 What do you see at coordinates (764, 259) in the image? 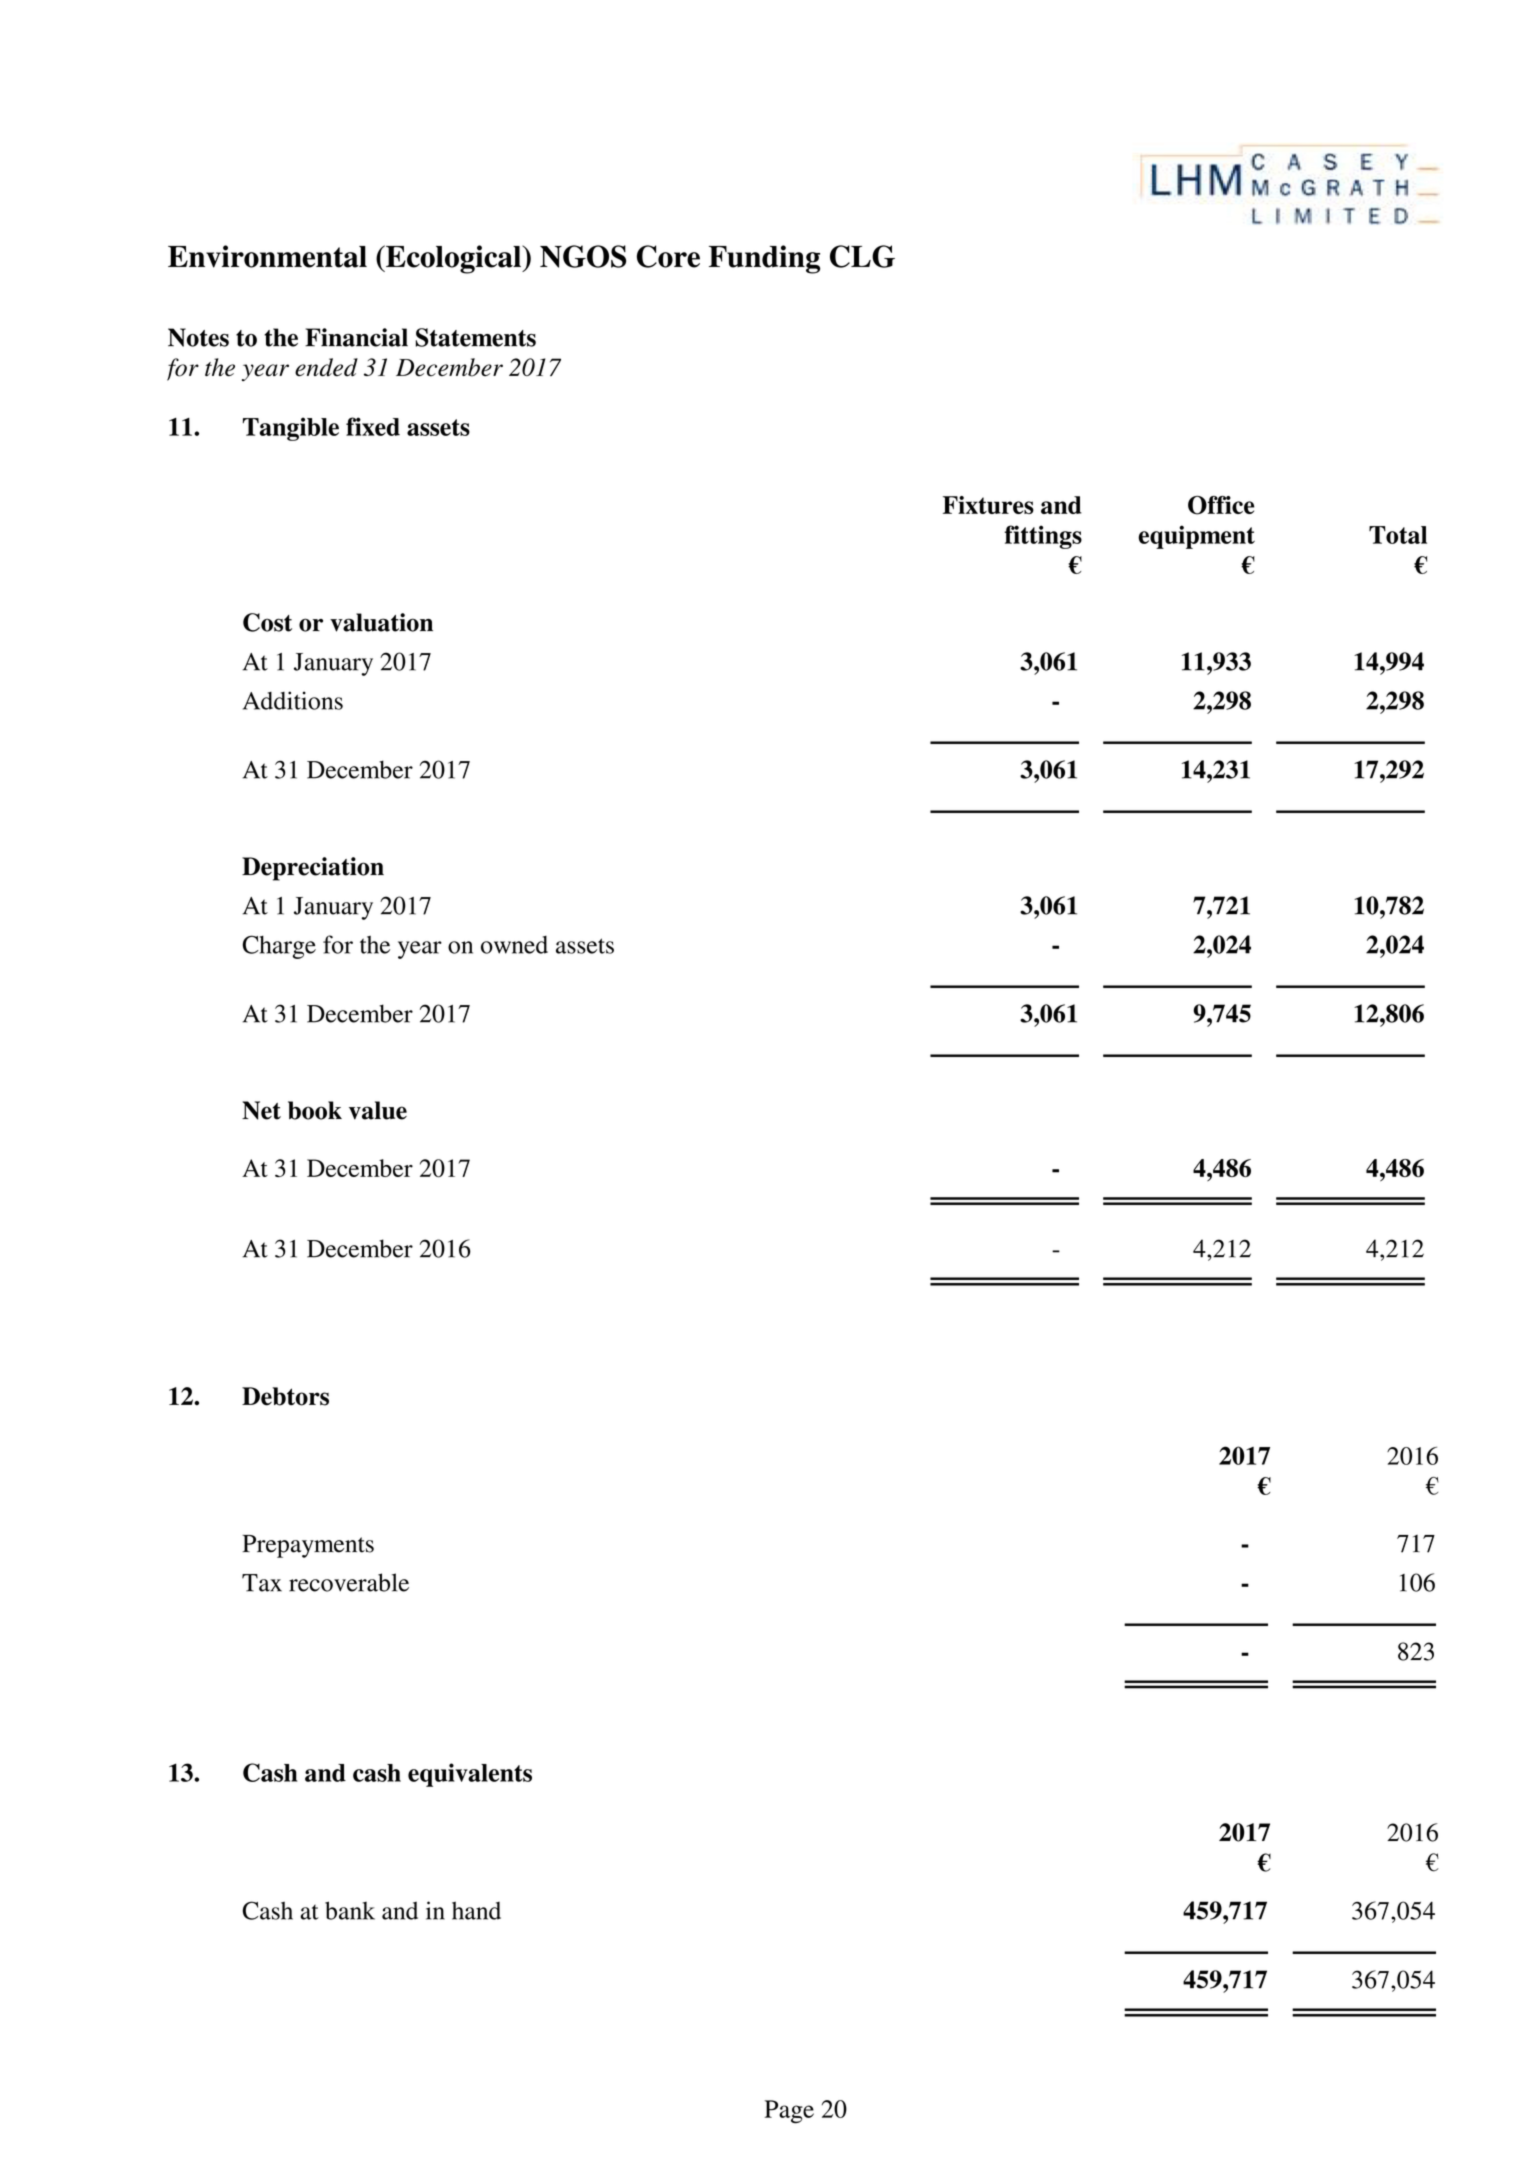
I see `Funding` at bounding box center [764, 259].
